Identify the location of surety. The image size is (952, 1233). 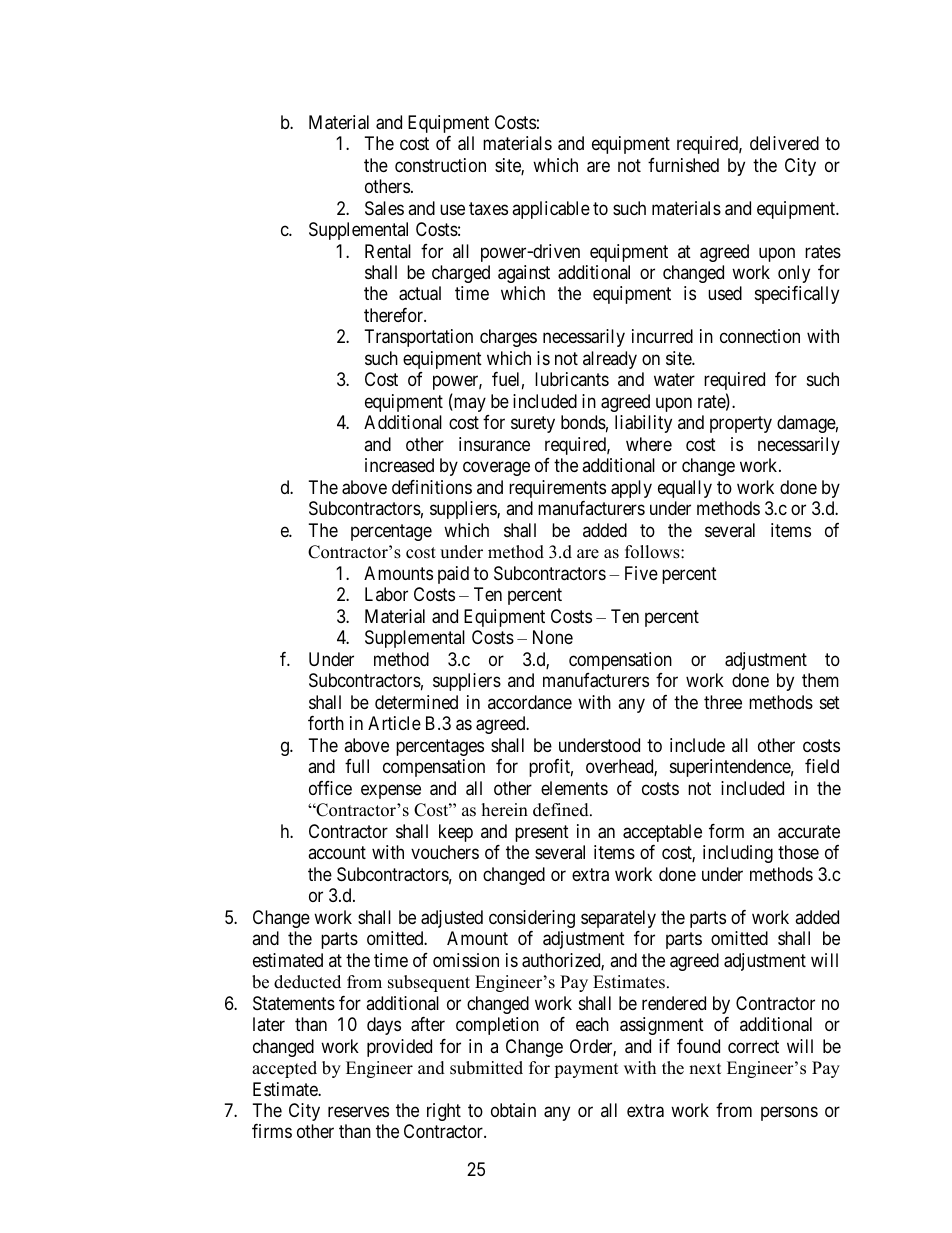
(533, 425).
